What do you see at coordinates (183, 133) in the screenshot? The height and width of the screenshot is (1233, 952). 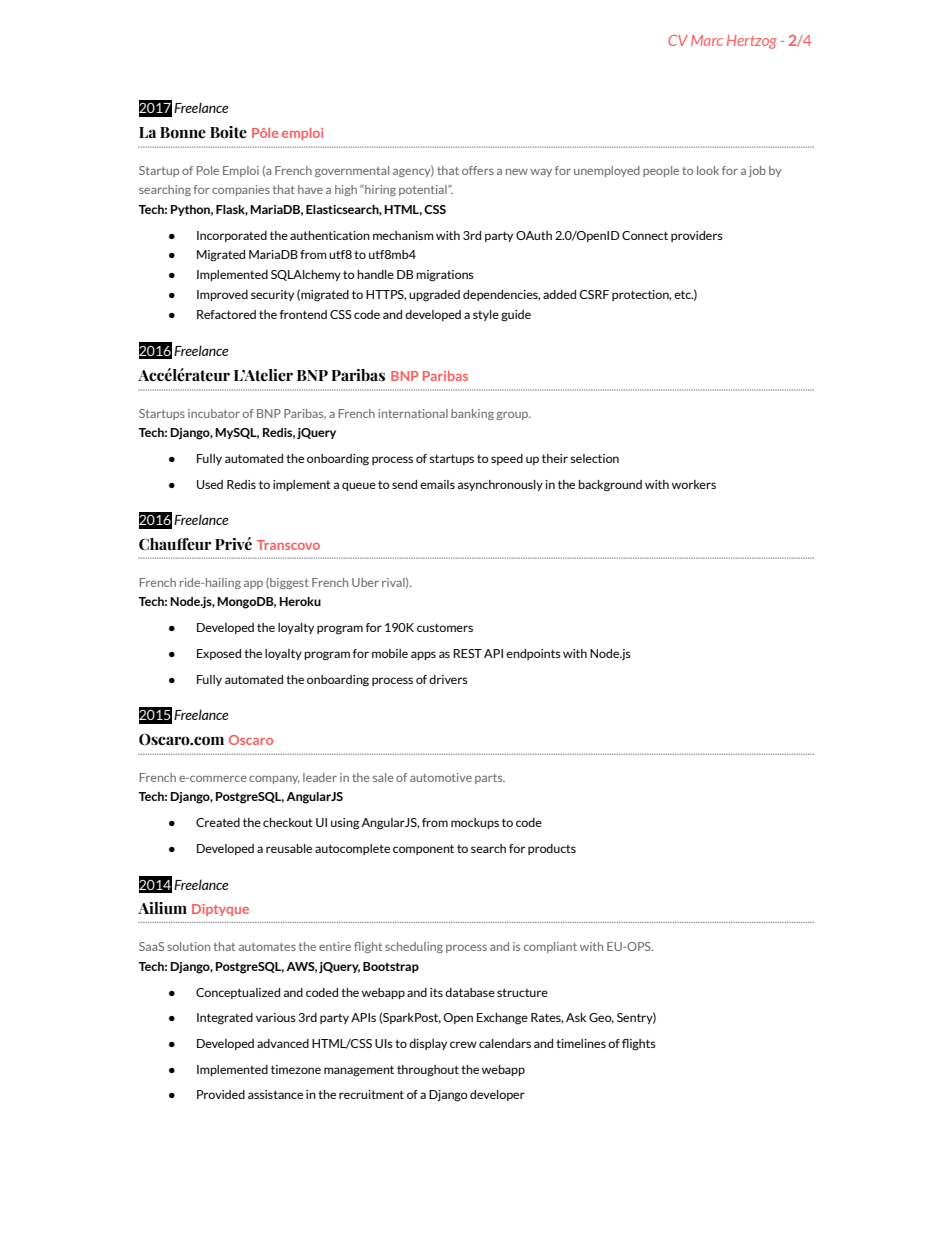 I see `Bonne` at bounding box center [183, 133].
